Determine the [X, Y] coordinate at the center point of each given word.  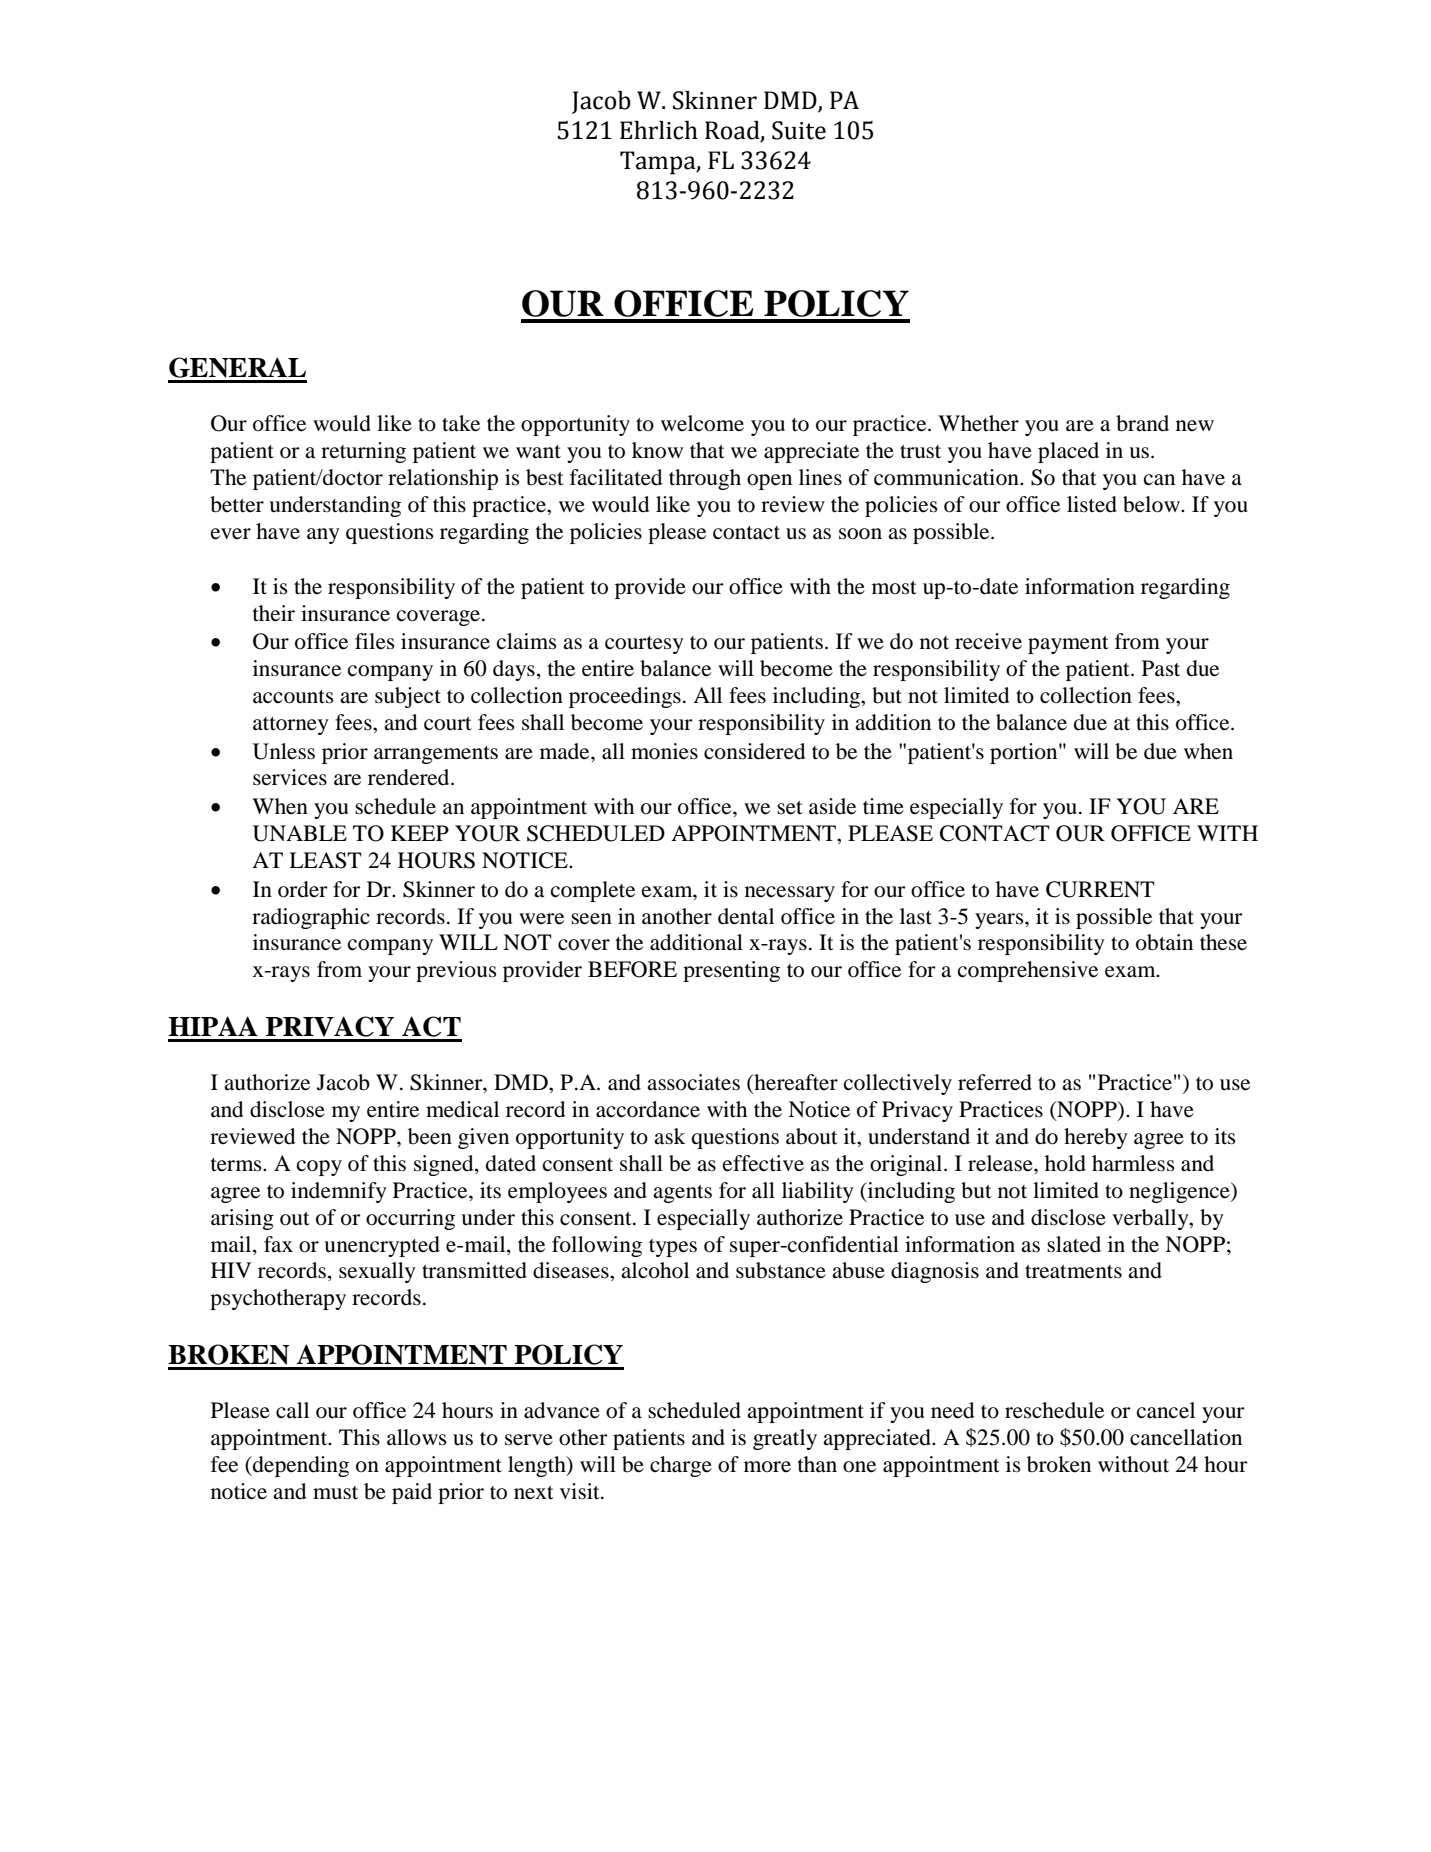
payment [1068, 645]
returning [363, 452]
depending [300, 1466]
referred [995, 1082]
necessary [790, 894]
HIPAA [213, 1026]
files [375, 641]
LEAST [325, 860]
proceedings [625, 697]
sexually [377, 1272]
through [705, 479]
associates [693, 1082]
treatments [1073, 1272]
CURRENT [1100, 889]
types [673, 1248]
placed [1068, 452]
